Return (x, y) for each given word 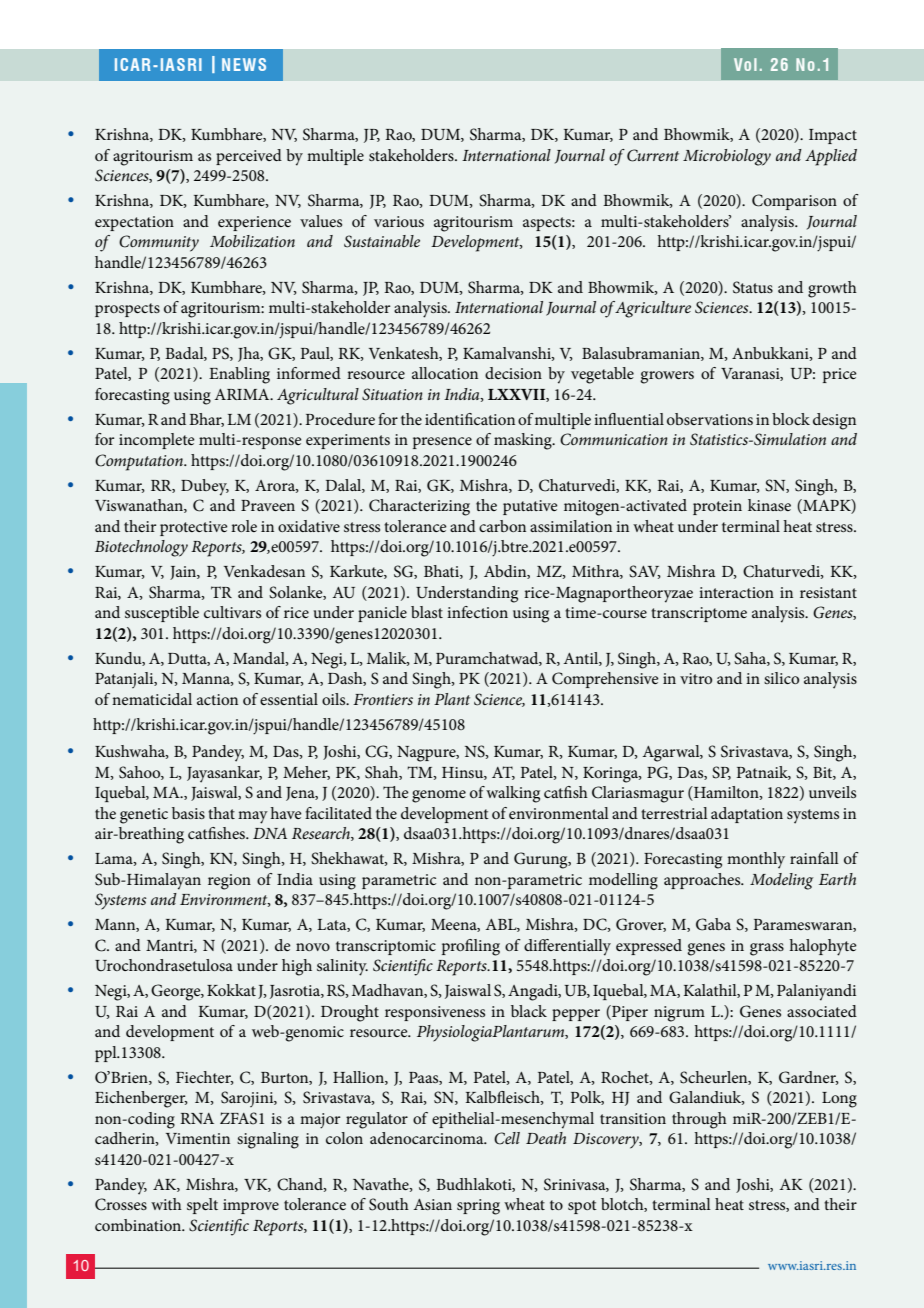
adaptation (747, 815)
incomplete (157, 441)
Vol (745, 64)
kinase (769, 505)
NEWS (244, 64)
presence (442, 443)
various (399, 221)
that (221, 813)
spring (478, 1207)
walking (513, 794)
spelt (202, 1206)
